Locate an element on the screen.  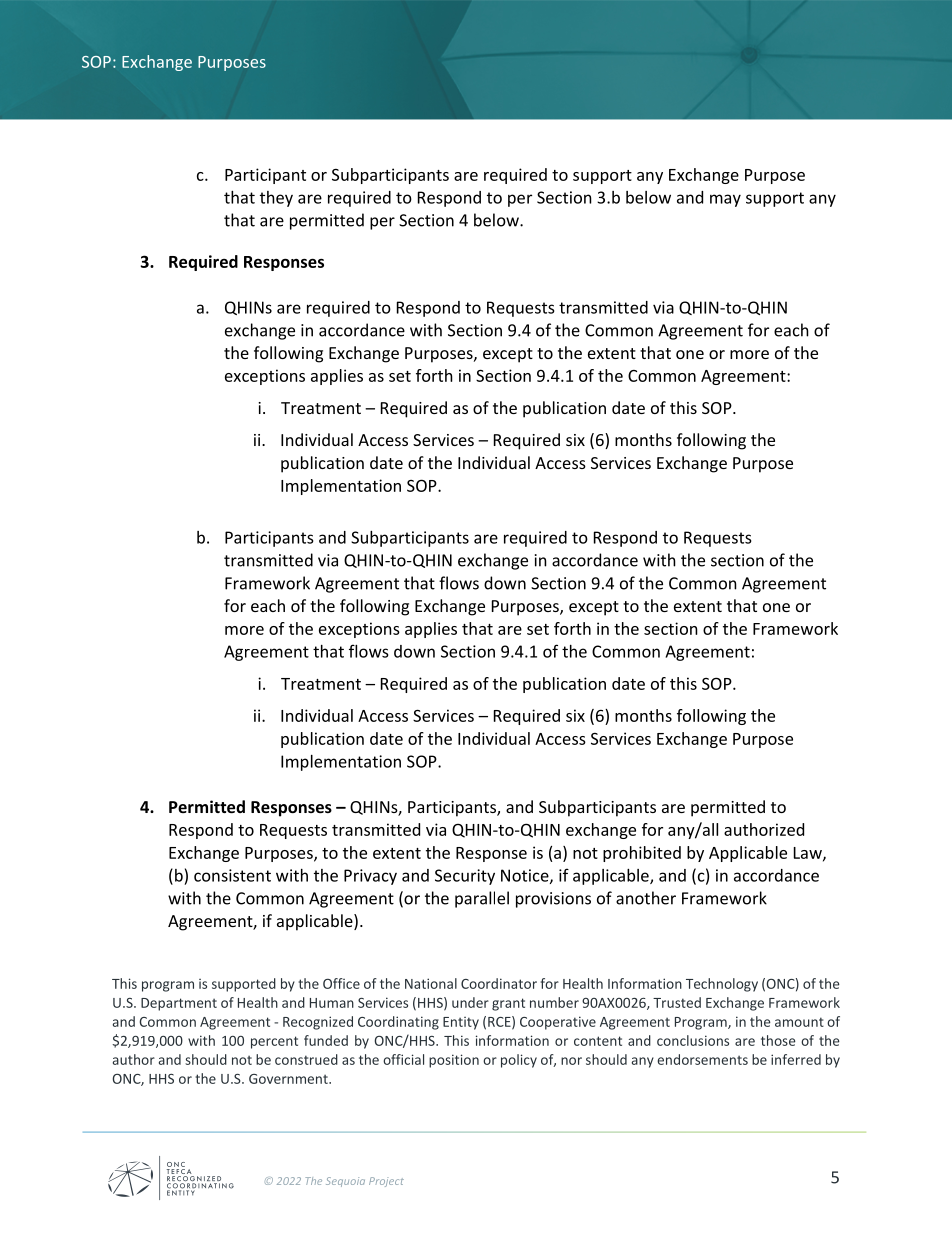
parallel is located at coordinates (482, 899).
